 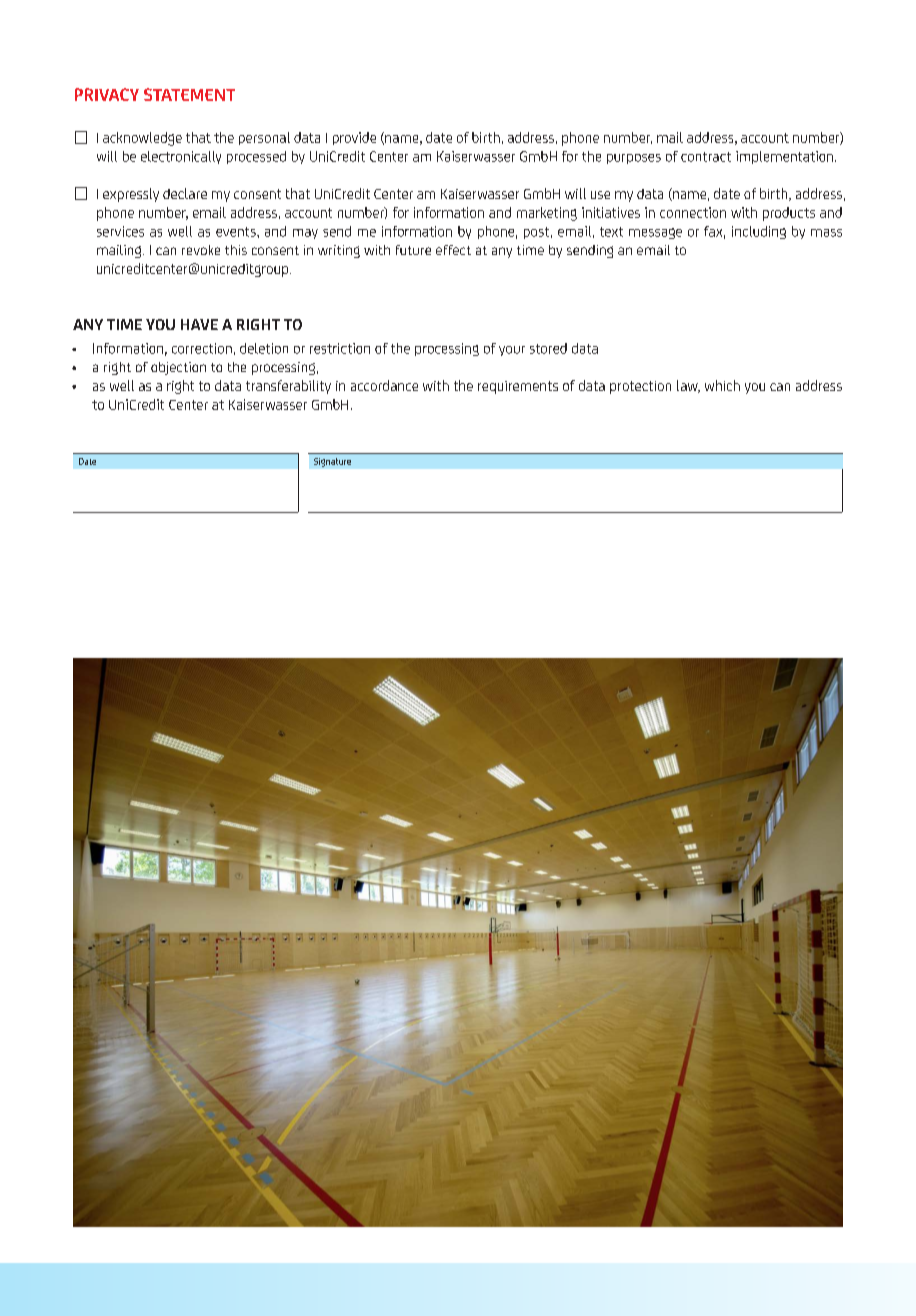 I want to click on provide, so click(x=354, y=138).
